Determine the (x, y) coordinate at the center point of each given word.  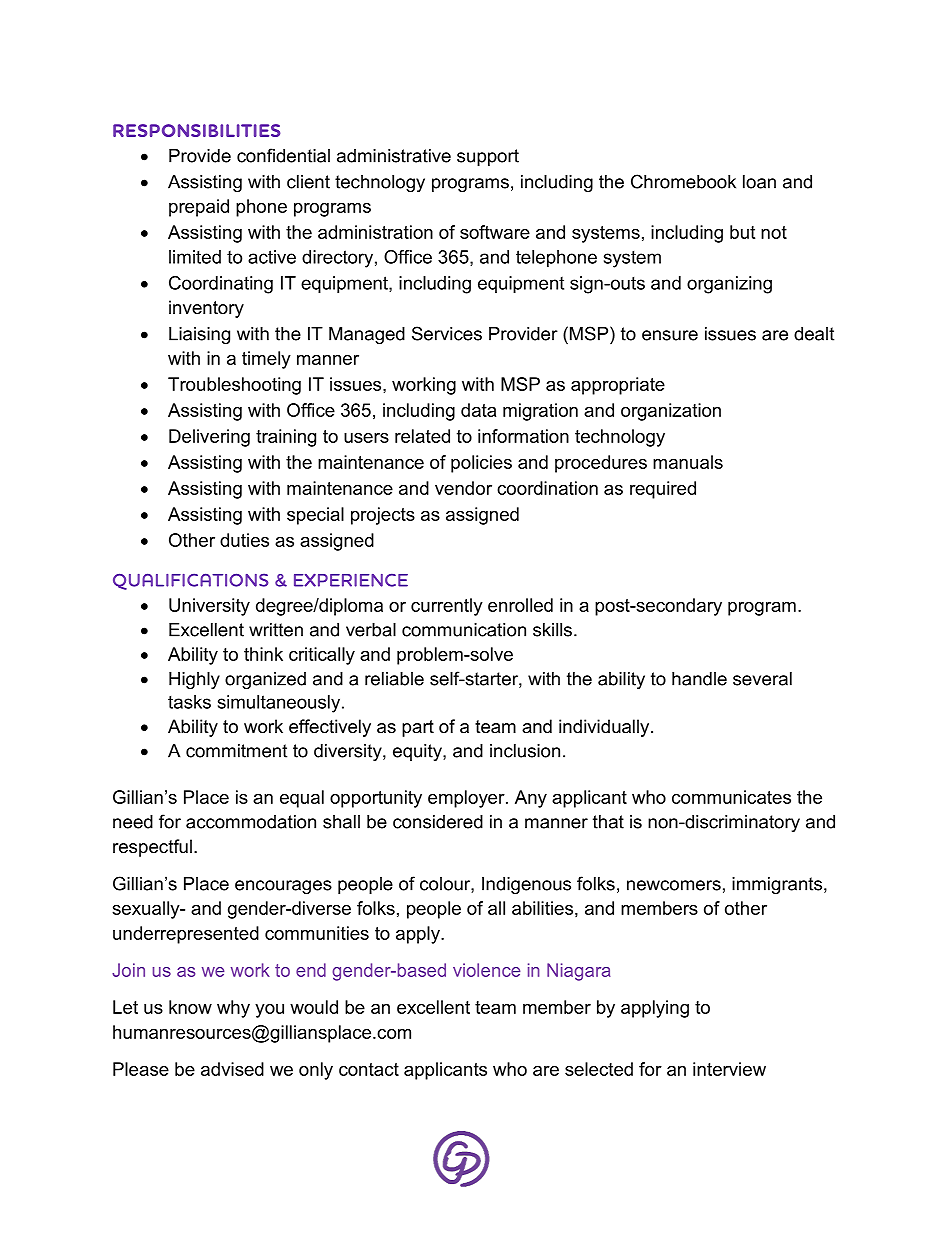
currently (447, 607)
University (209, 607)
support (488, 157)
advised (232, 1069)
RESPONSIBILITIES (196, 130)
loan (759, 182)
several (762, 679)
